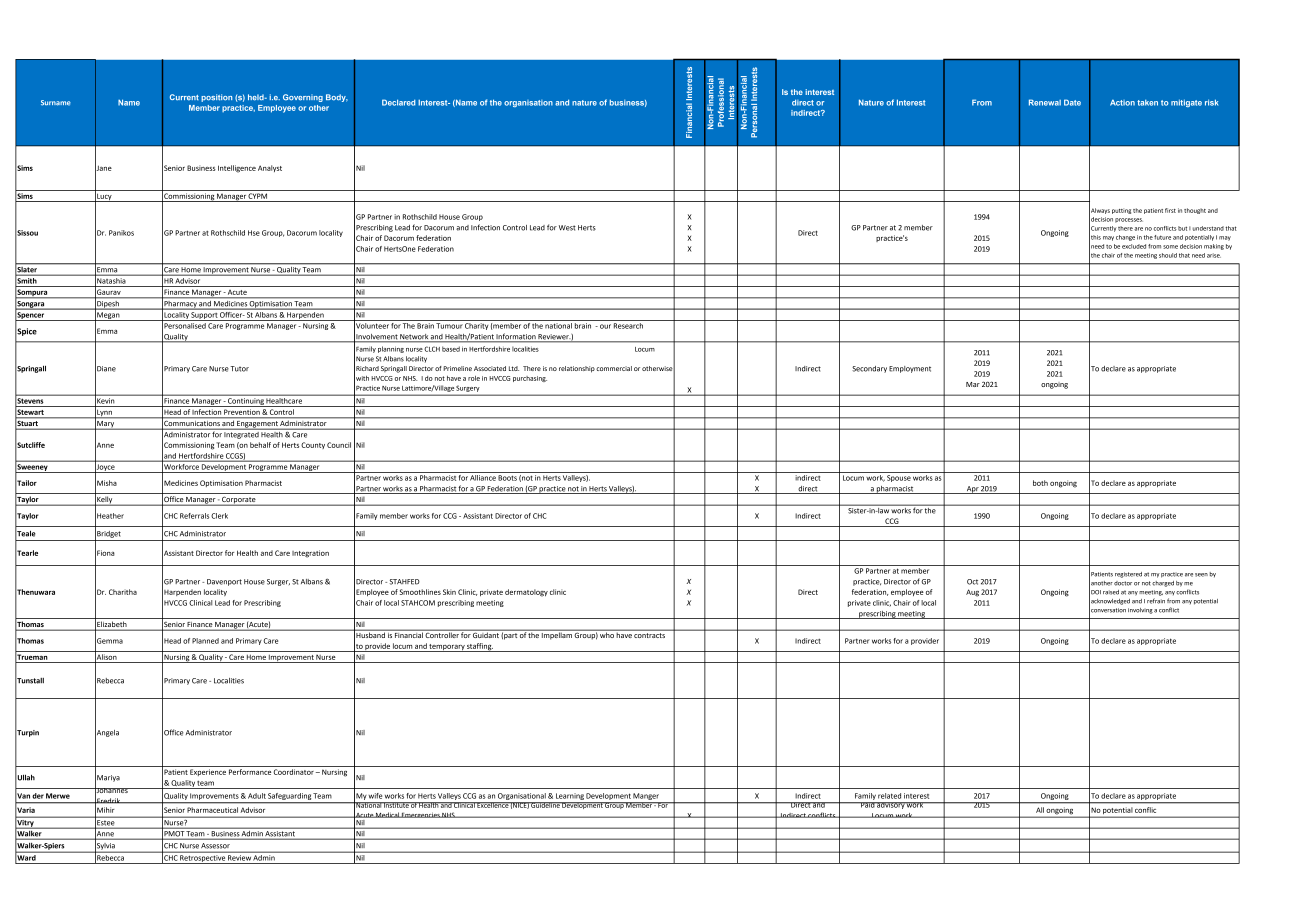 The height and width of the page is (924, 1308). What do you see at coordinates (216, 98) in the page?
I see `position` at bounding box center [216, 98].
